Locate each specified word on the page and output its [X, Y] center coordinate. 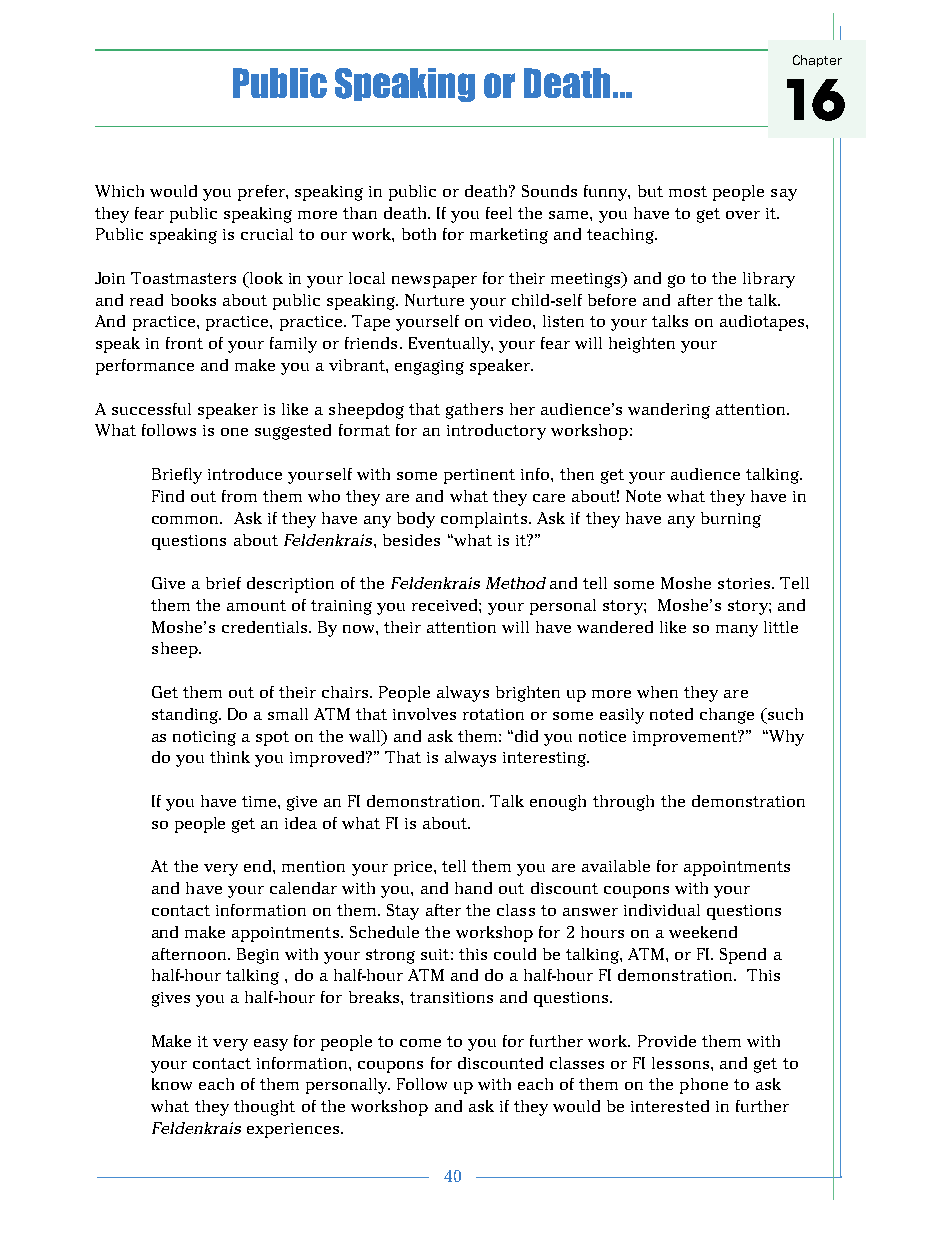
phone [704, 1086]
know [172, 1084]
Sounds [549, 191]
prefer [262, 193]
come [420, 1043]
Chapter [817, 61]
